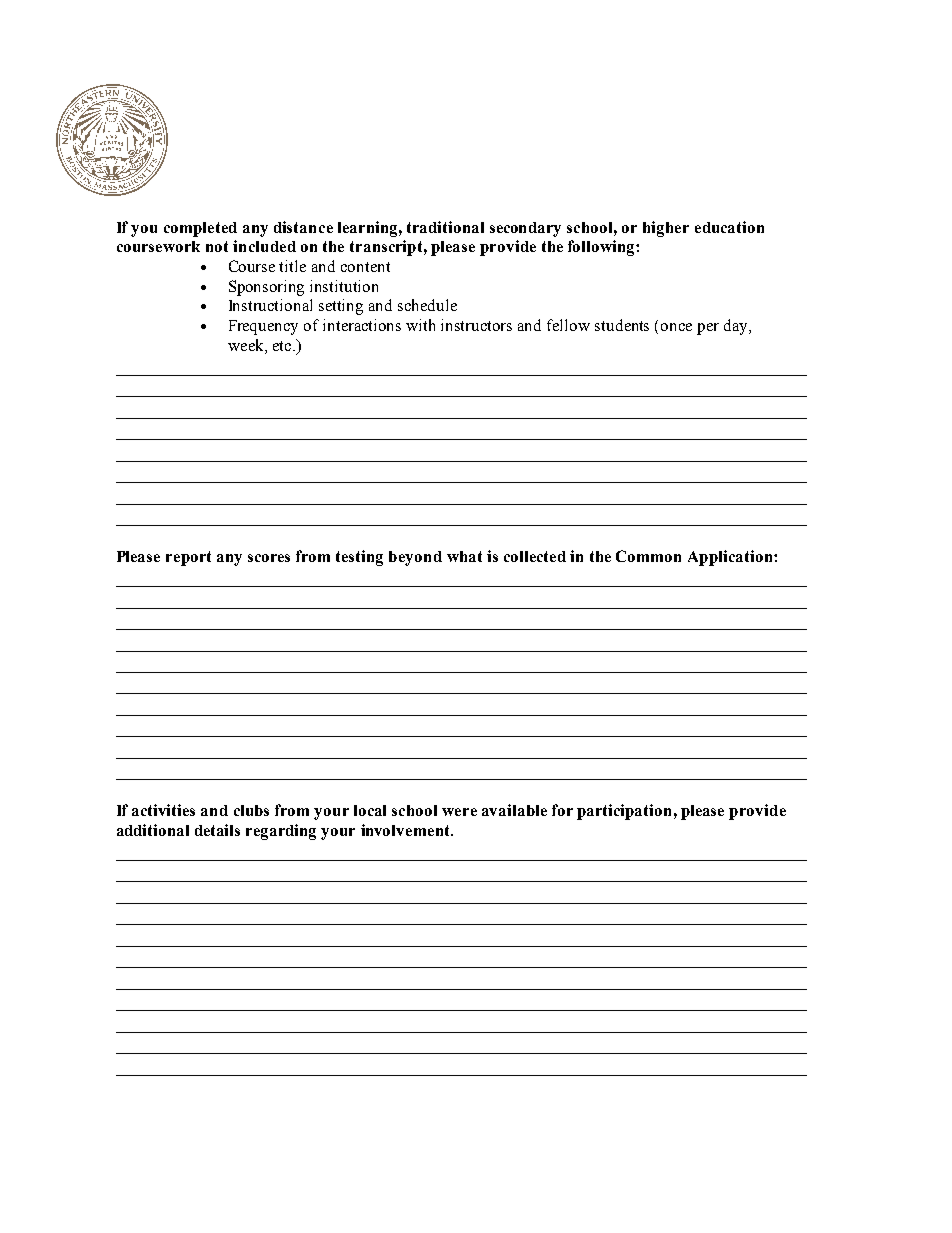  I want to click on week, so click(247, 346).
